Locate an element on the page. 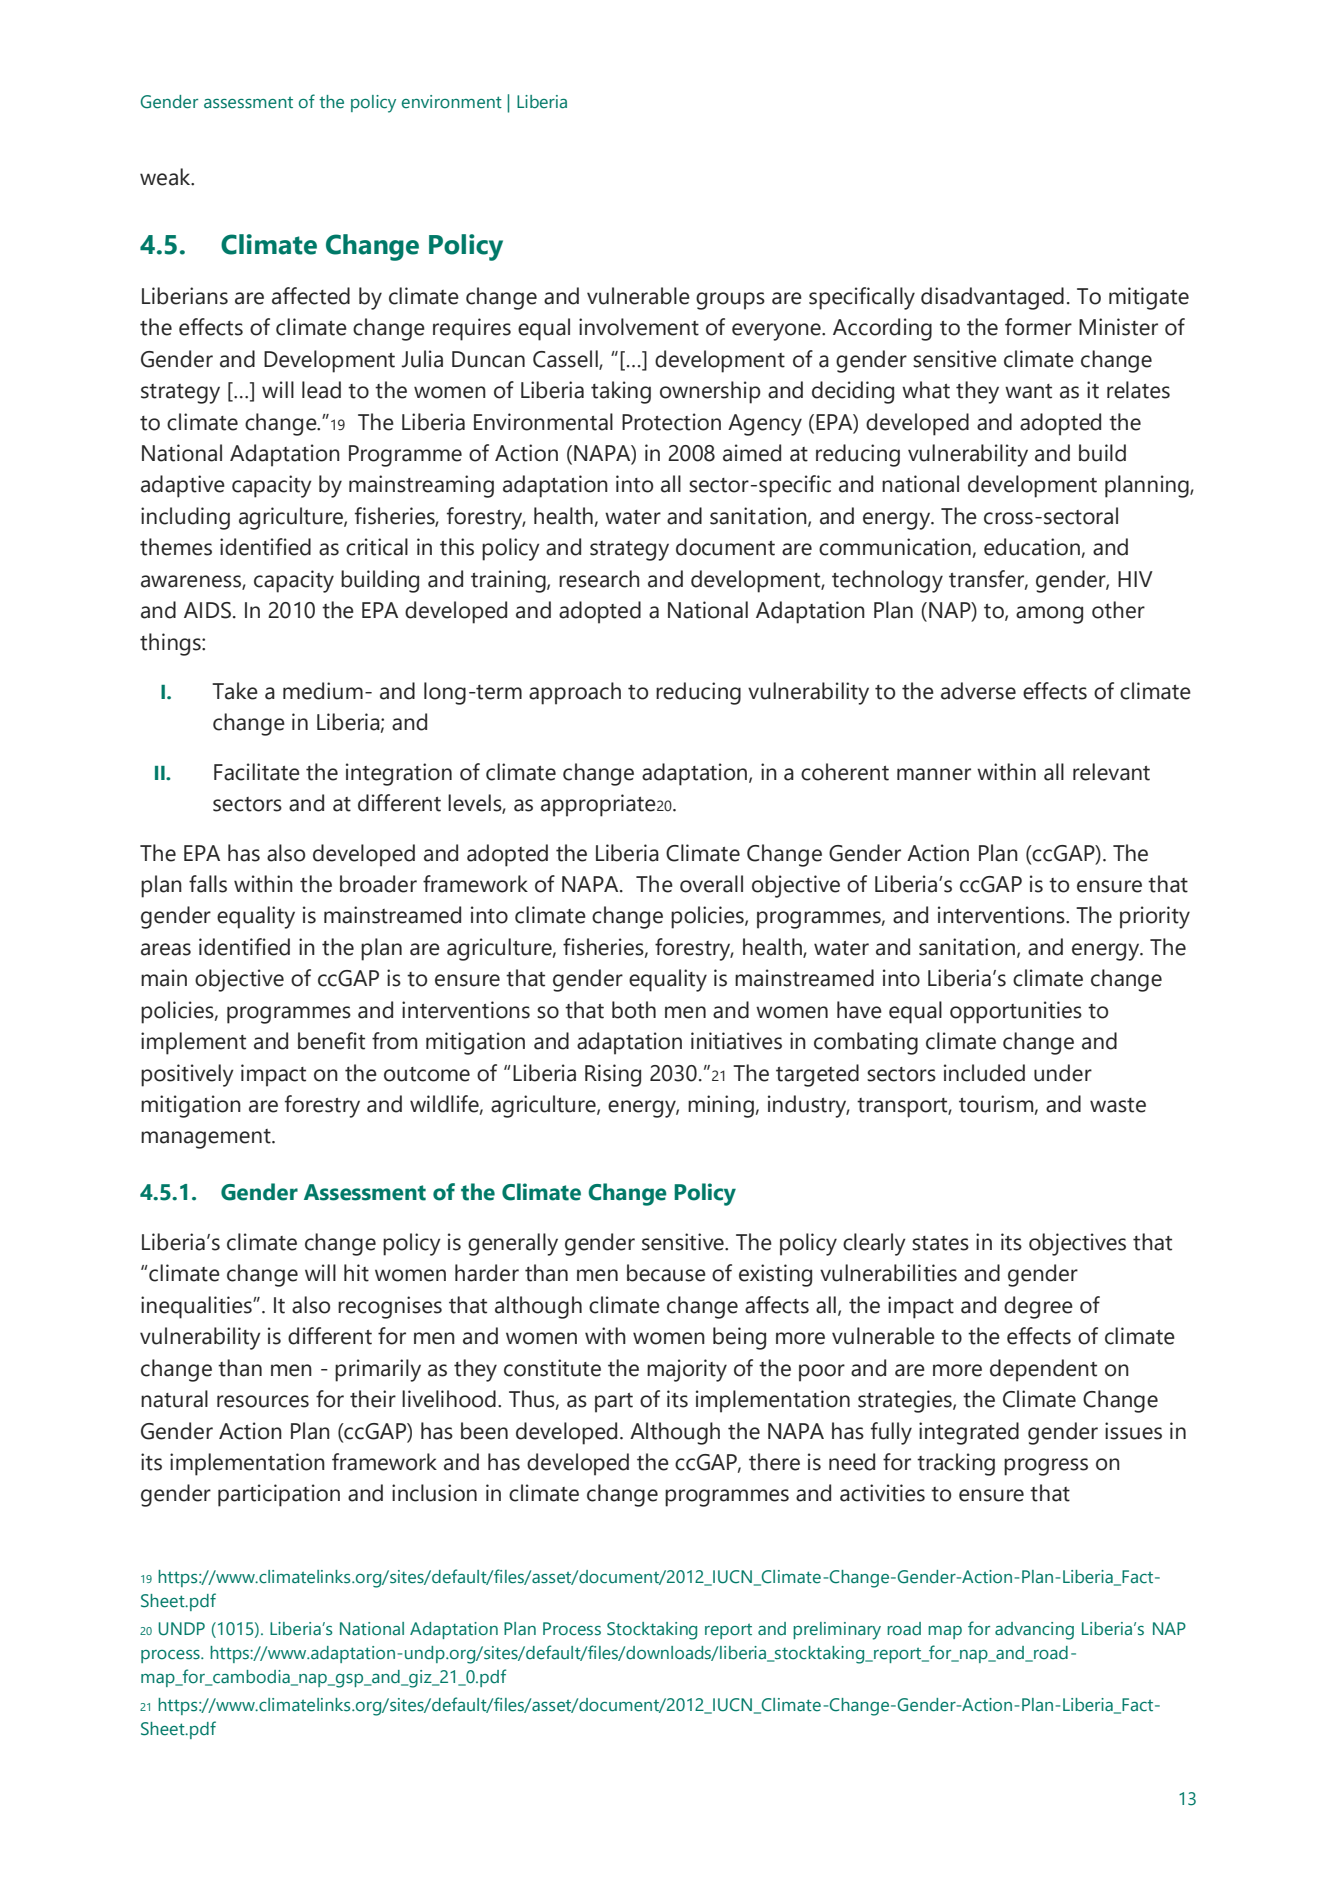 This document has width=1337, height=1890. research is located at coordinates (599, 579).
